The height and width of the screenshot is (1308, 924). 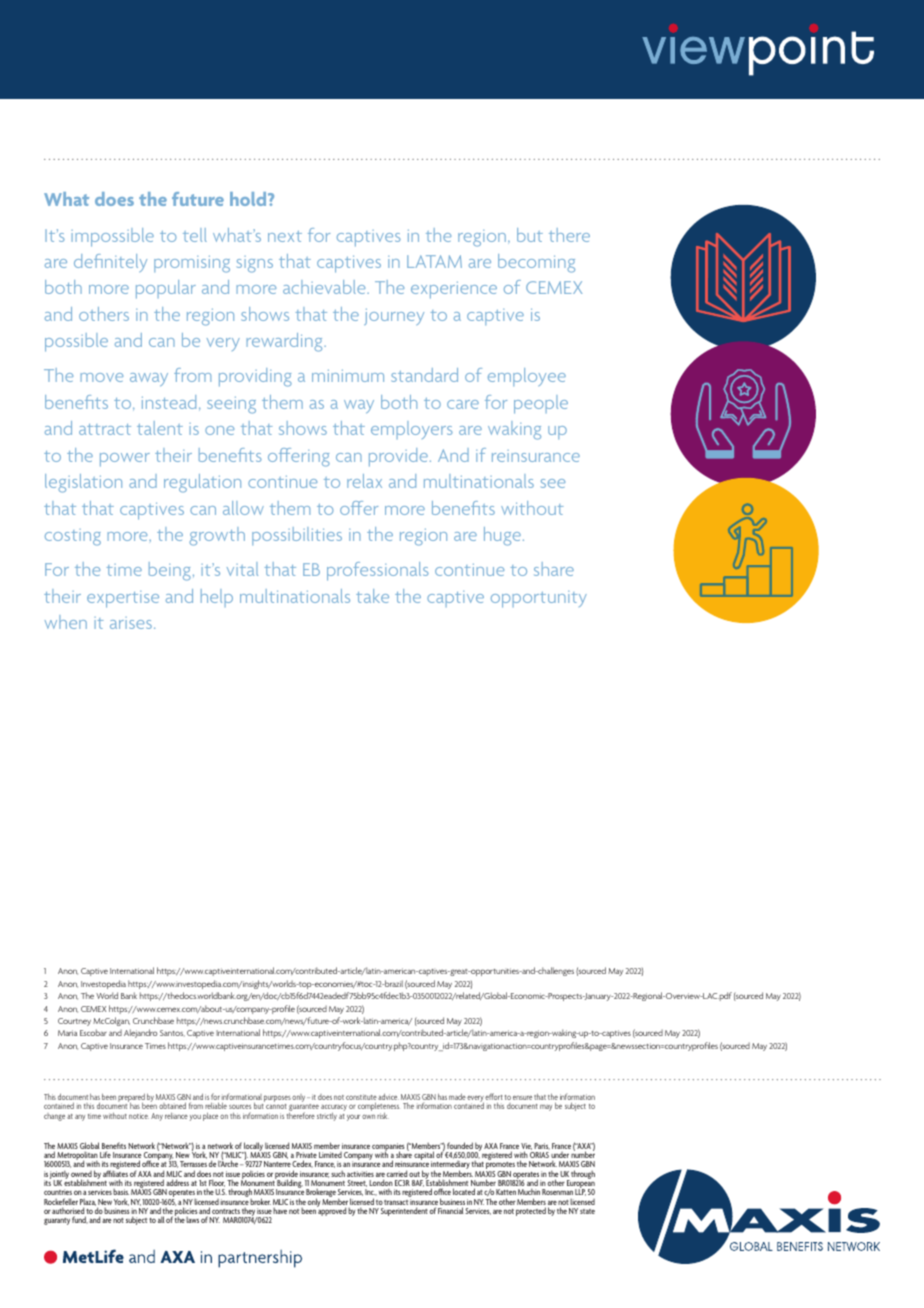 What do you see at coordinates (172, 1033) in the screenshot?
I see `Santos` at bounding box center [172, 1033].
